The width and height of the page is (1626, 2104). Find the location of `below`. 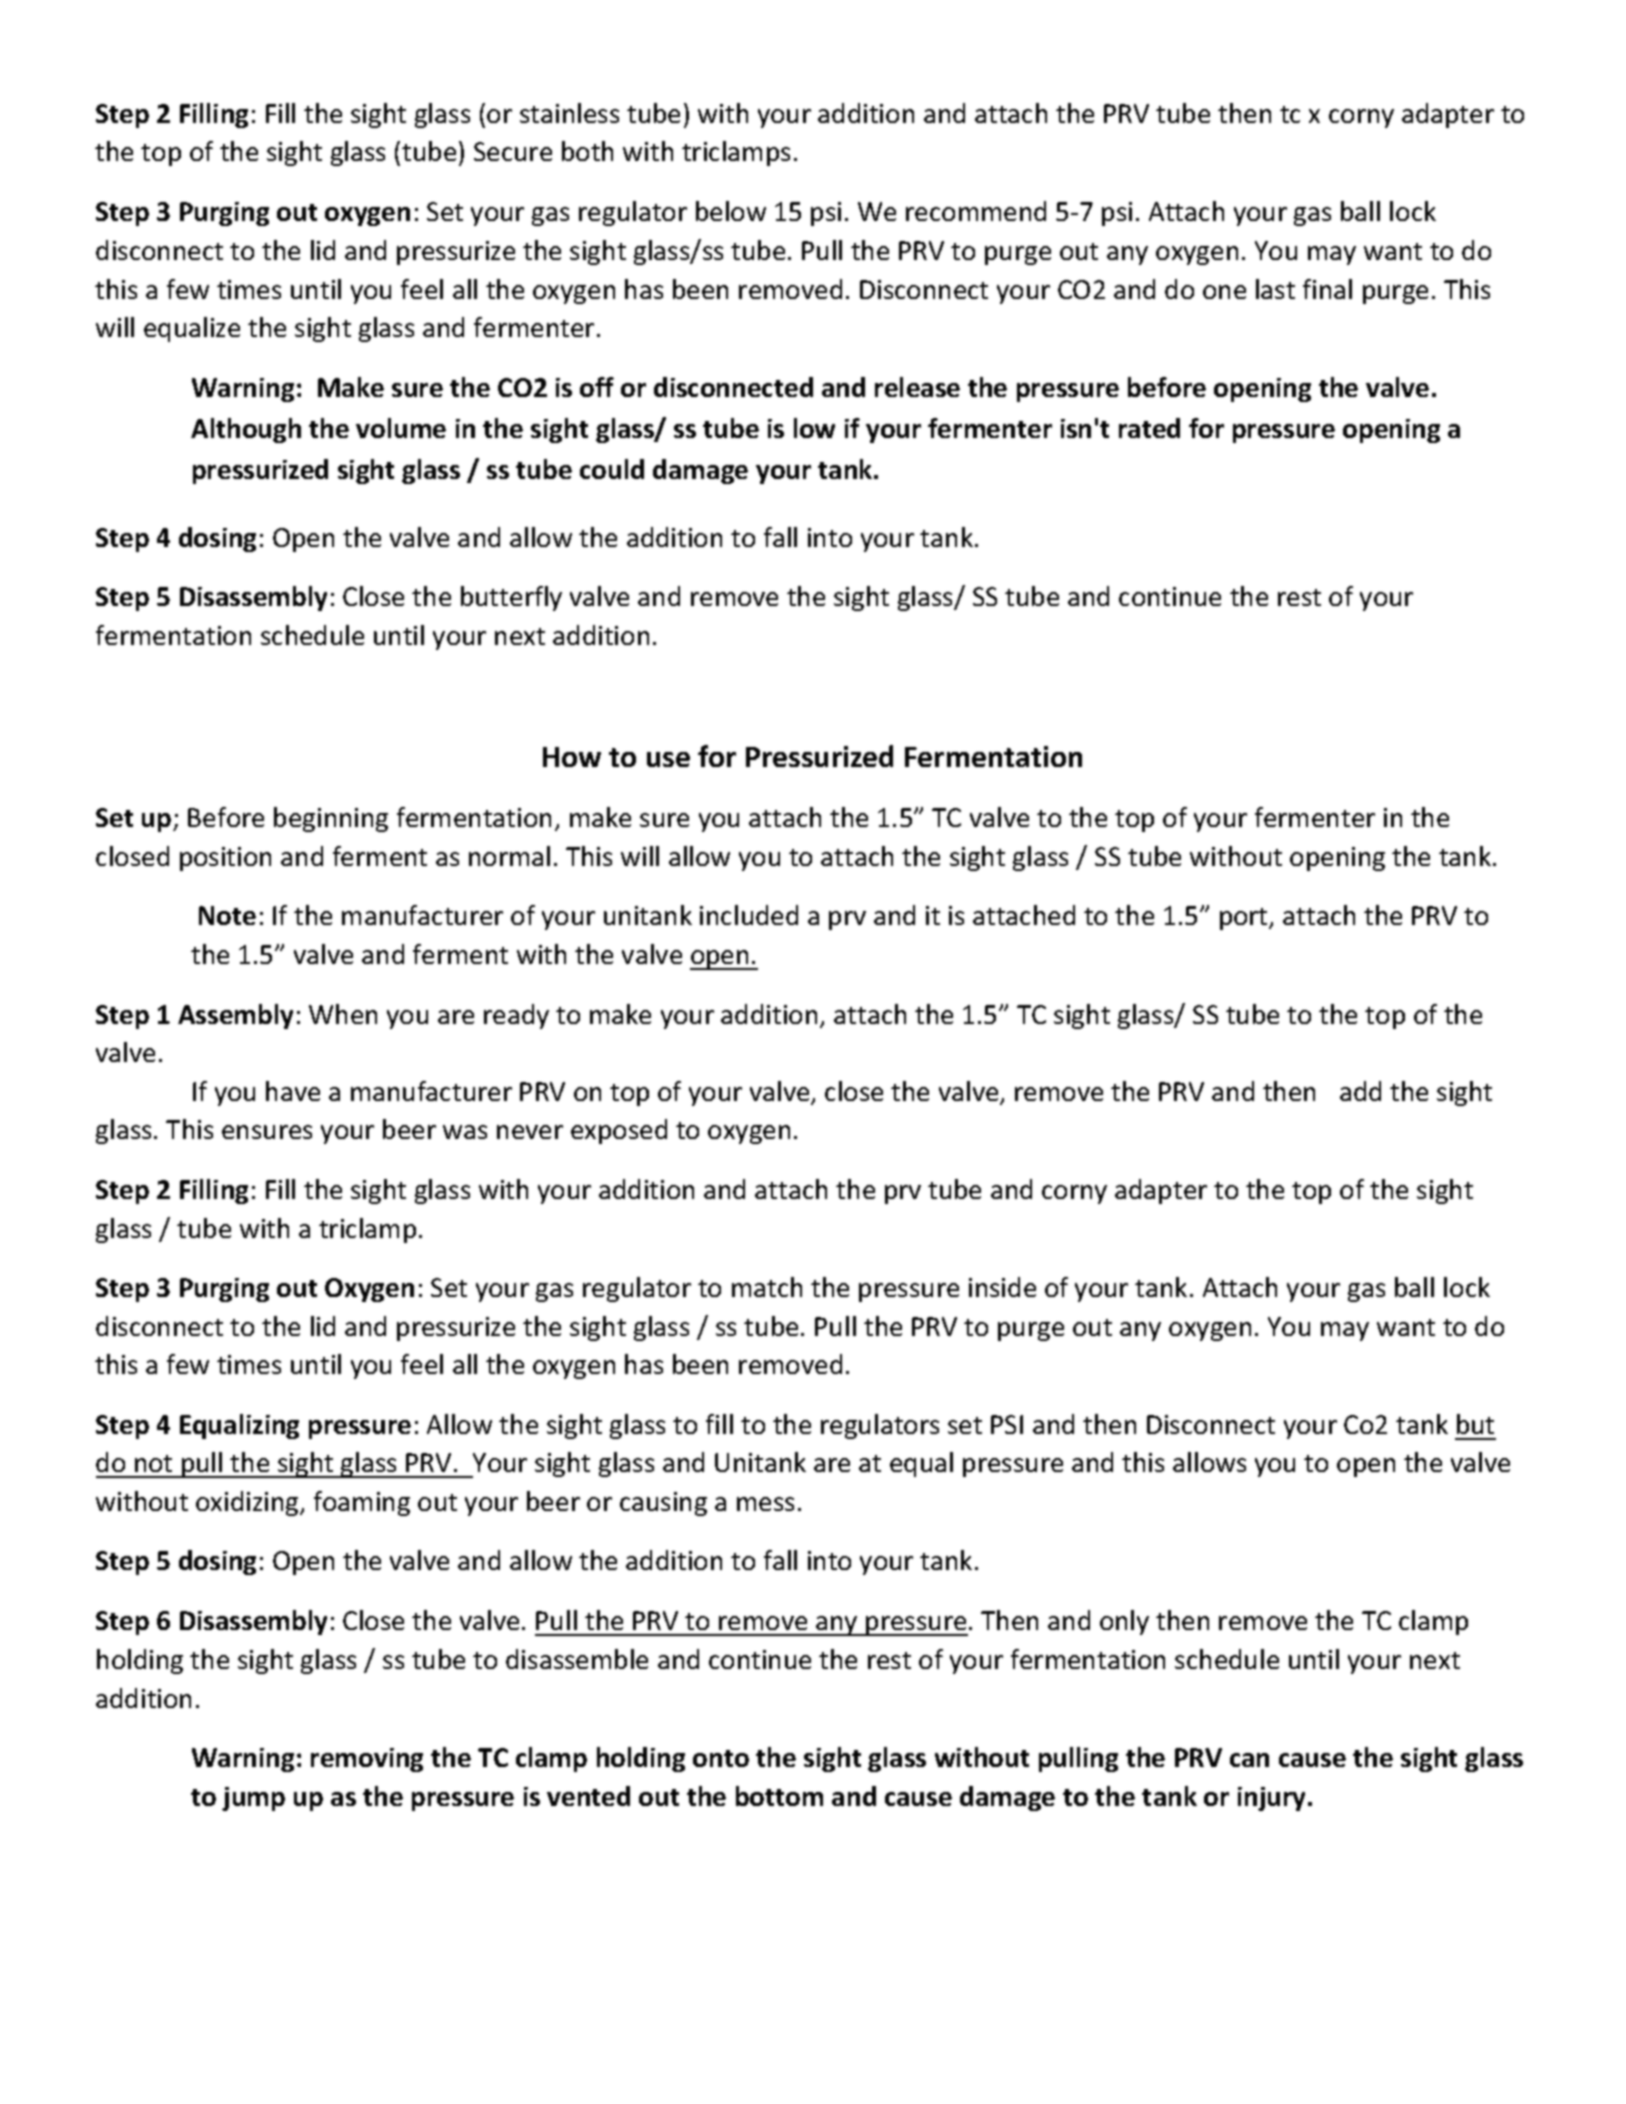

below is located at coordinates (731, 211).
